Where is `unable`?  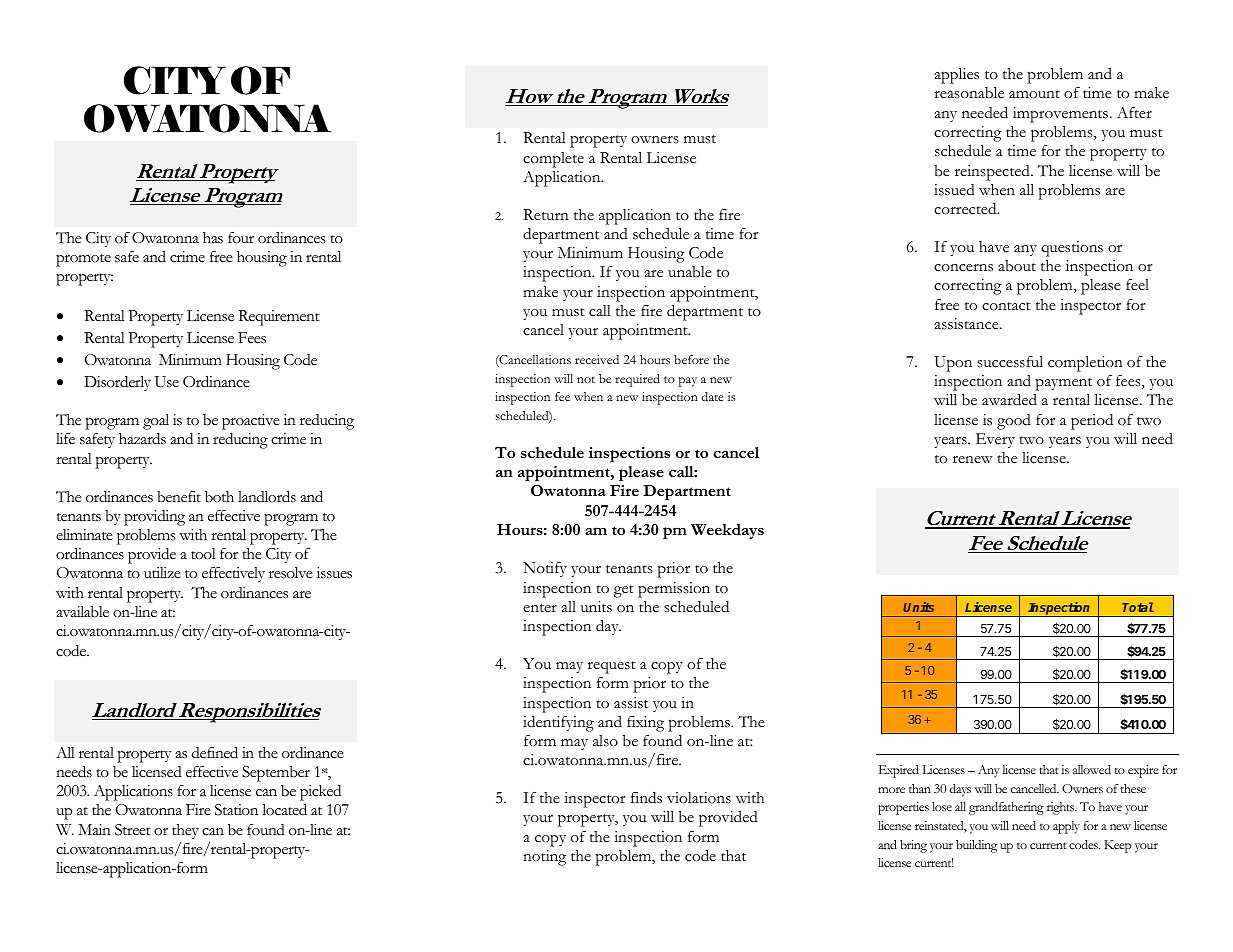 unable is located at coordinates (690, 272).
